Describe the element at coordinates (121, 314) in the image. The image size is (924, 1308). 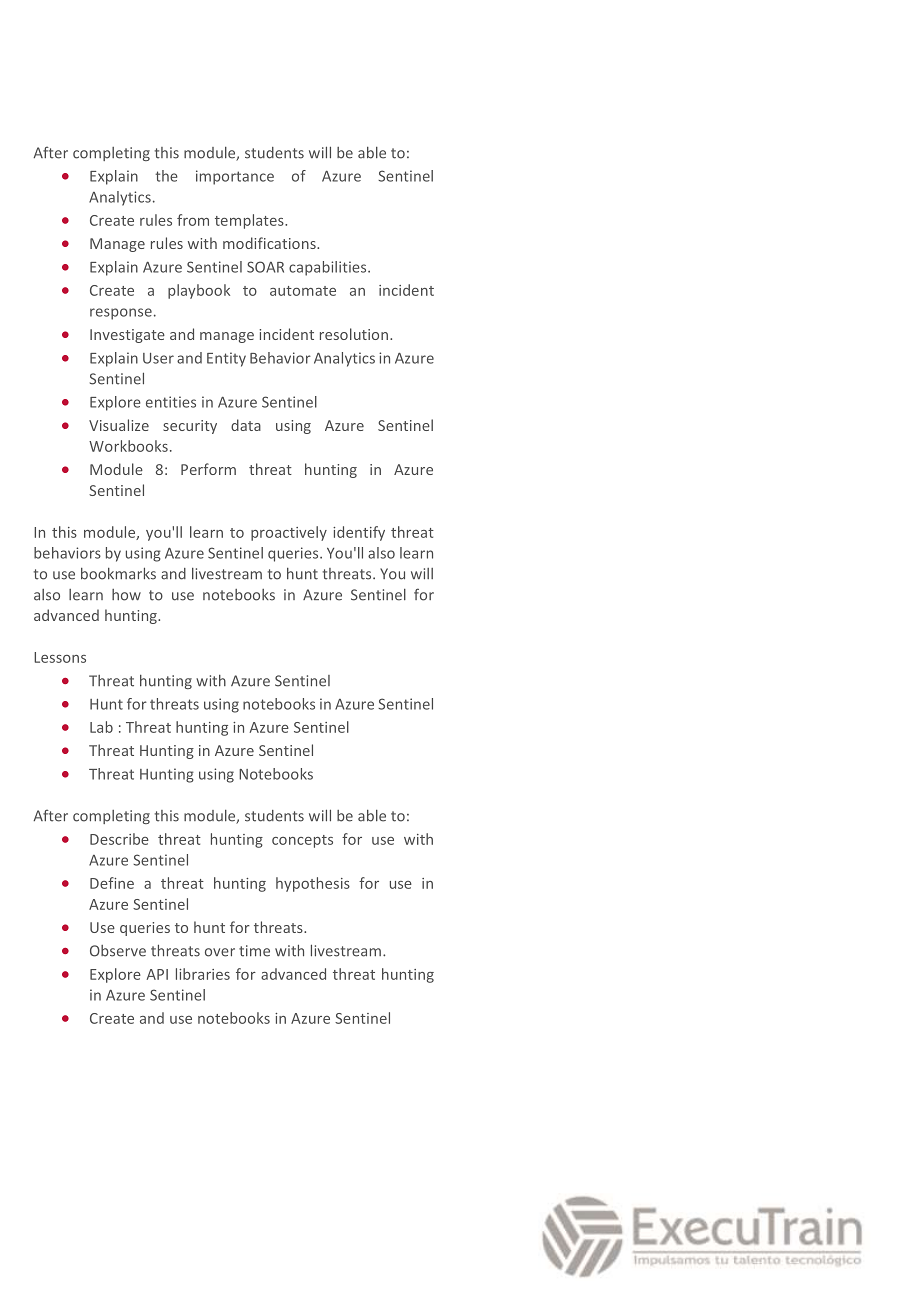
I see `response` at that location.
